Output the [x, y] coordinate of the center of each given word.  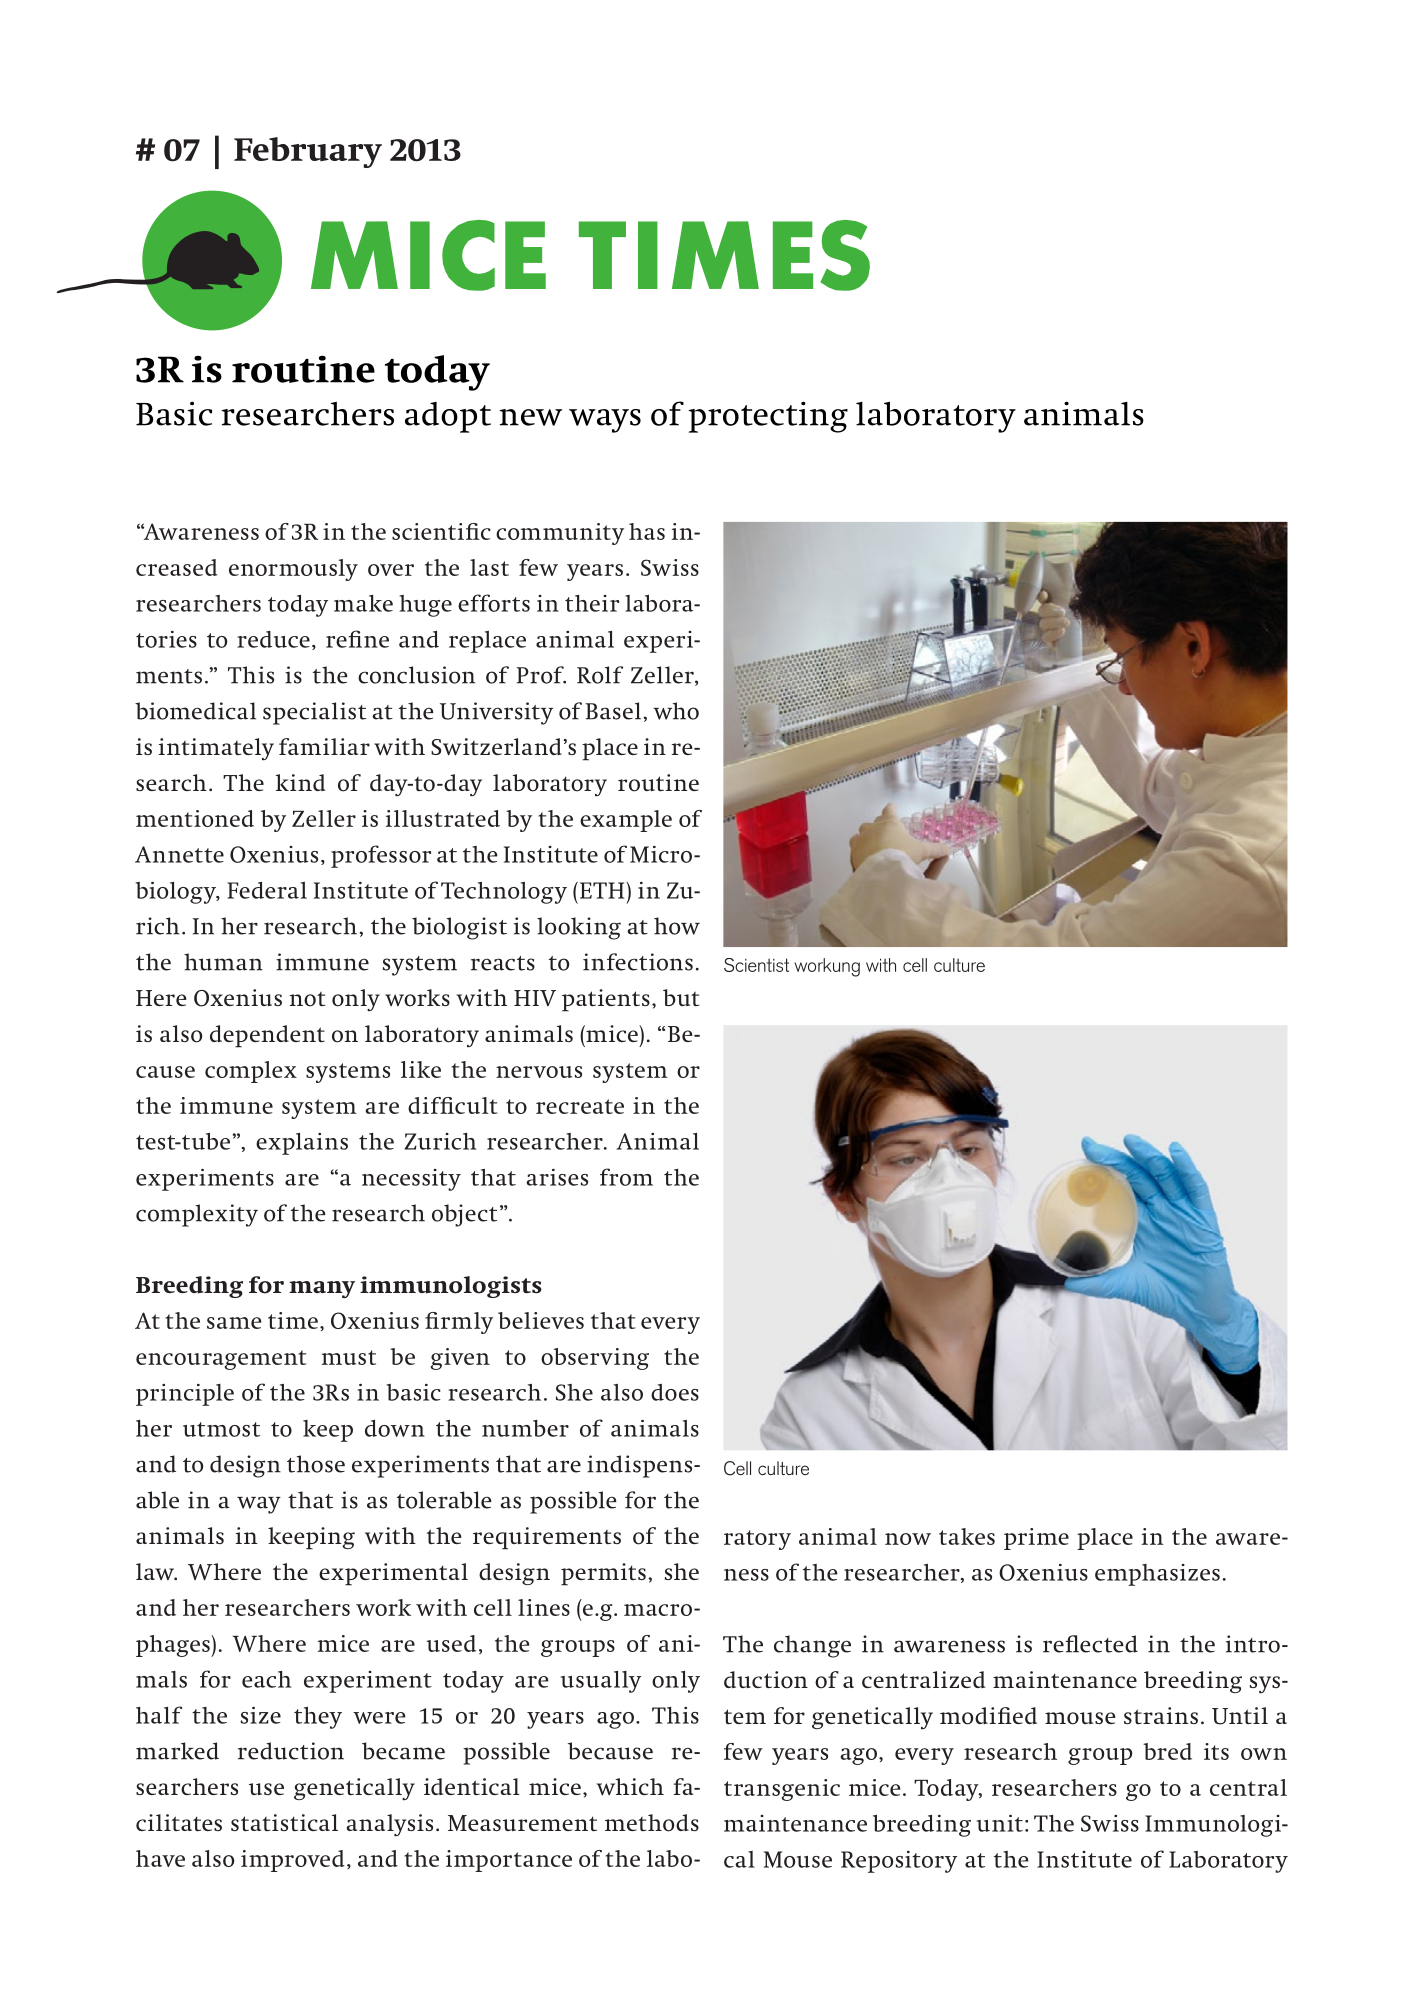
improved [292, 1861]
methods [652, 1823]
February [308, 152]
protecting [768, 417]
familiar [324, 746]
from [626, 1177]
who [676, 711]
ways [605, 421]
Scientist [756, 965]
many [322, 1289]
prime [1036, 1539]
